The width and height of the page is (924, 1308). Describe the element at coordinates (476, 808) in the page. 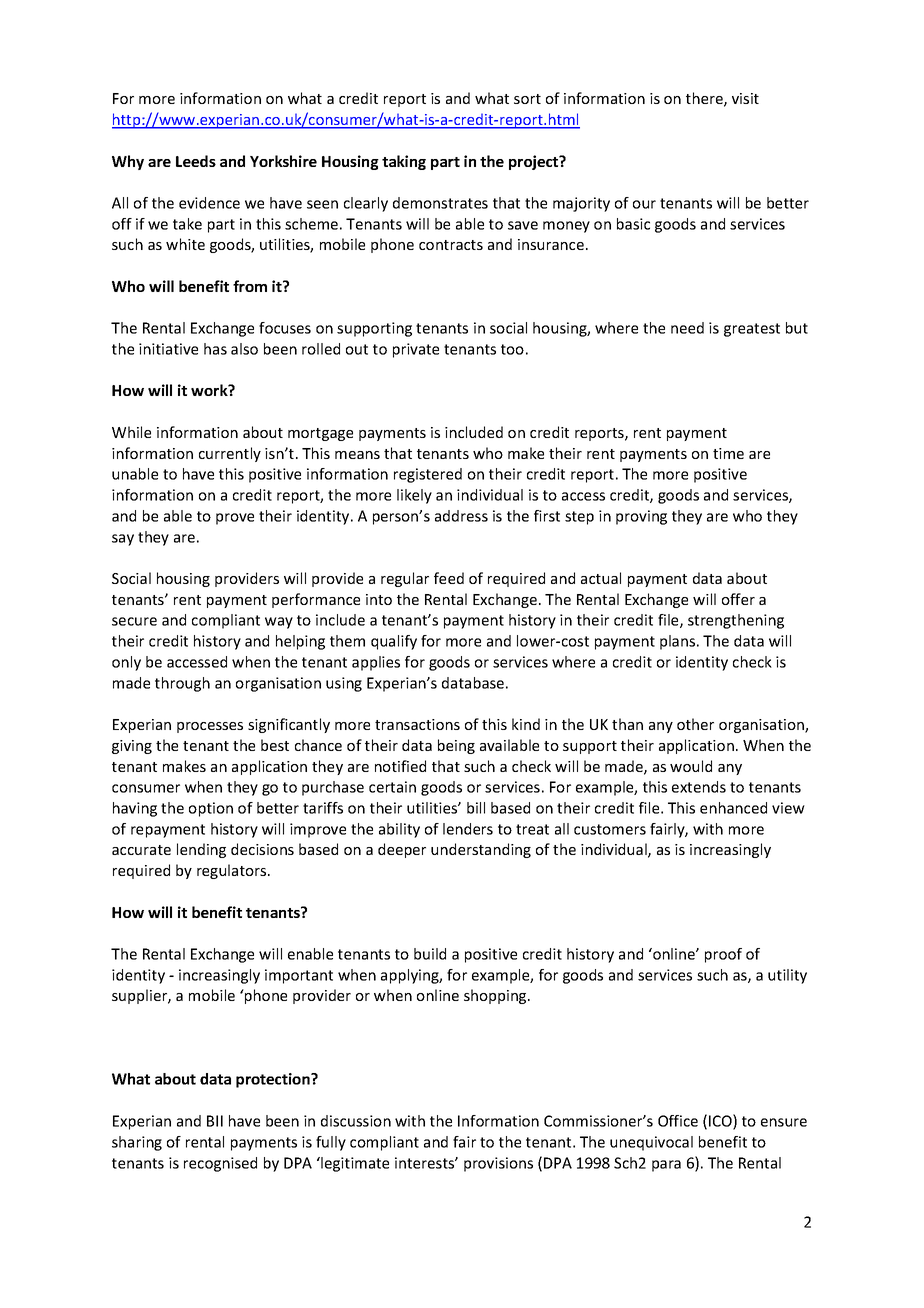

I see `bill` at that location.
